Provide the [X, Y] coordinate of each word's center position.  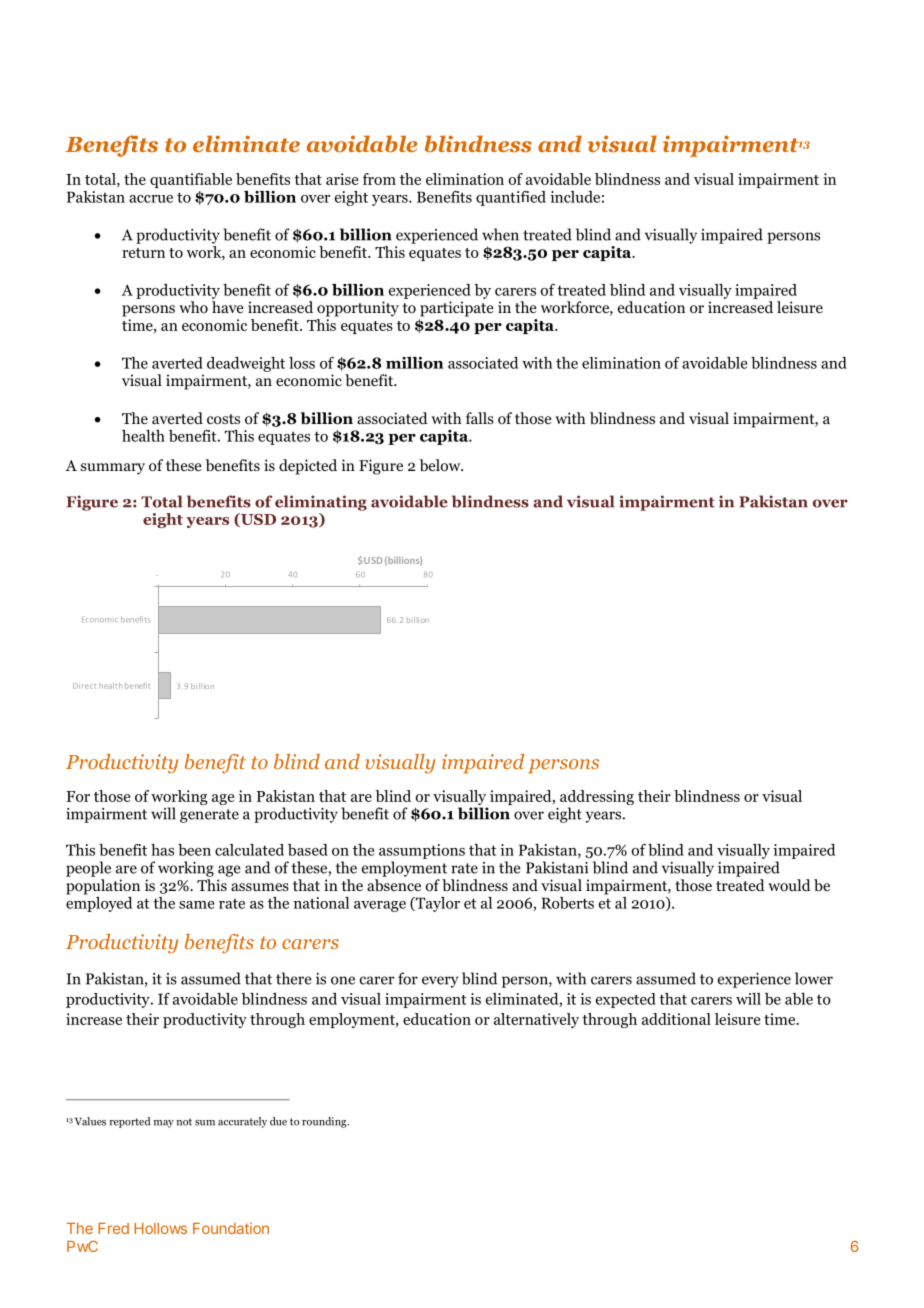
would [789, 885]
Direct [84, 686]
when [500, 234]
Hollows [160, 1228]
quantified [511, 198]
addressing [597, 797]
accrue [151, 199]
